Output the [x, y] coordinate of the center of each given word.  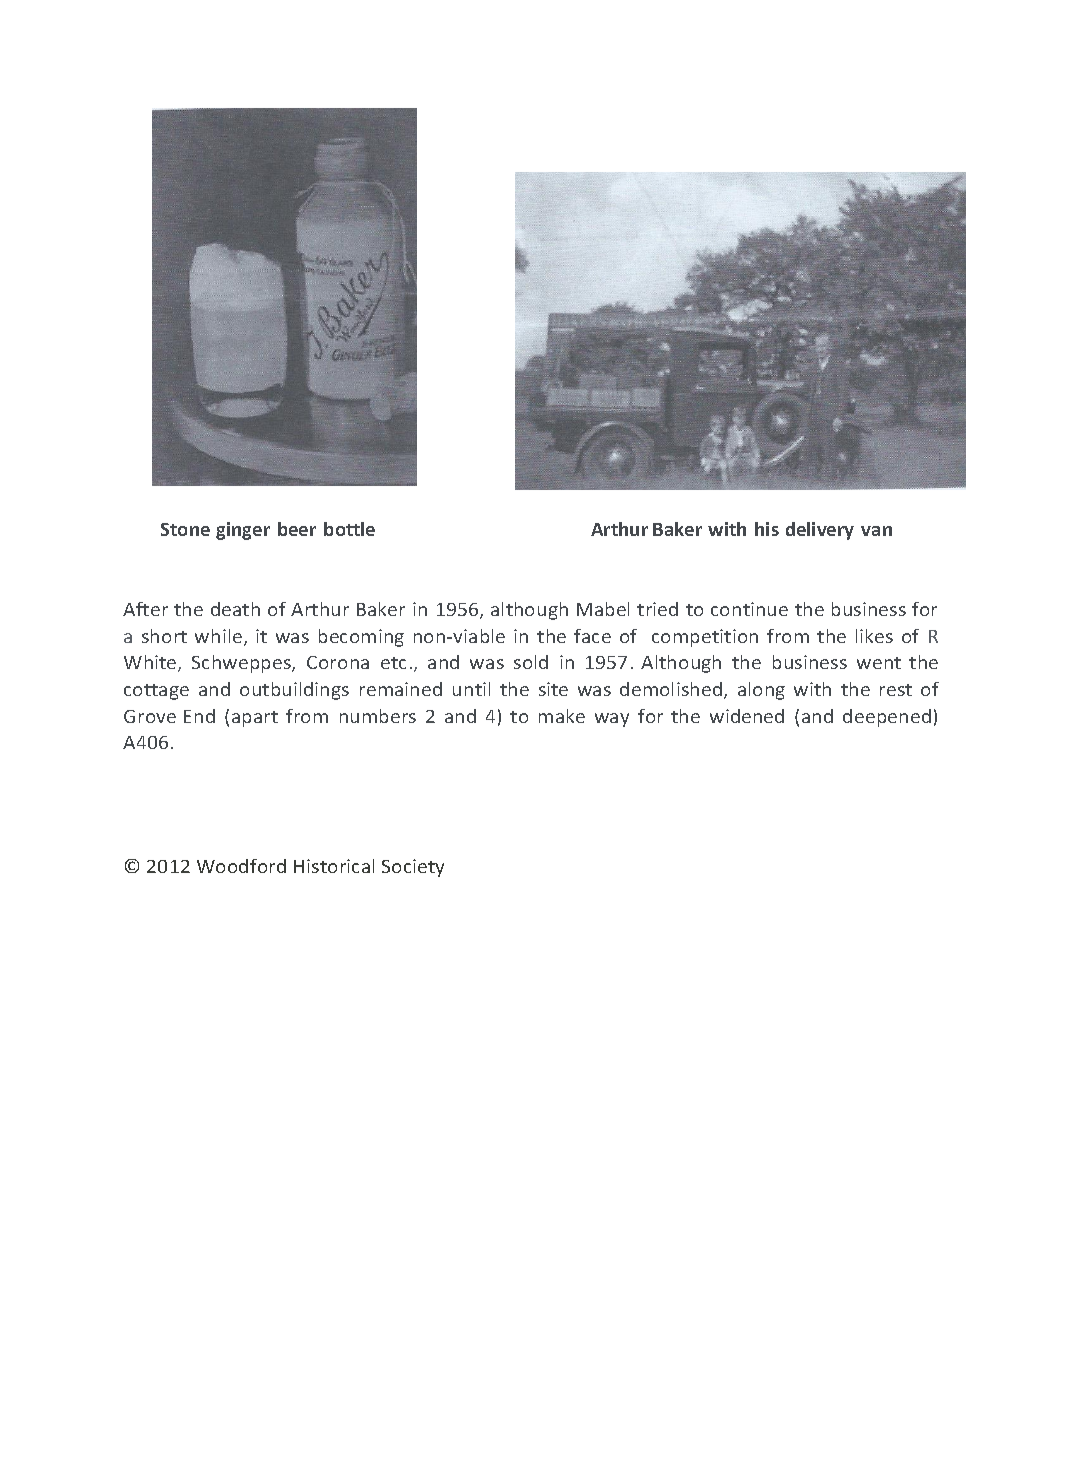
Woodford [241, 866]
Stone [185, 529]
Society [413, 868]
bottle [349, 529]
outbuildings [294, 691]
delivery [820, 531]
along [761, 691]
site [553, 689]
